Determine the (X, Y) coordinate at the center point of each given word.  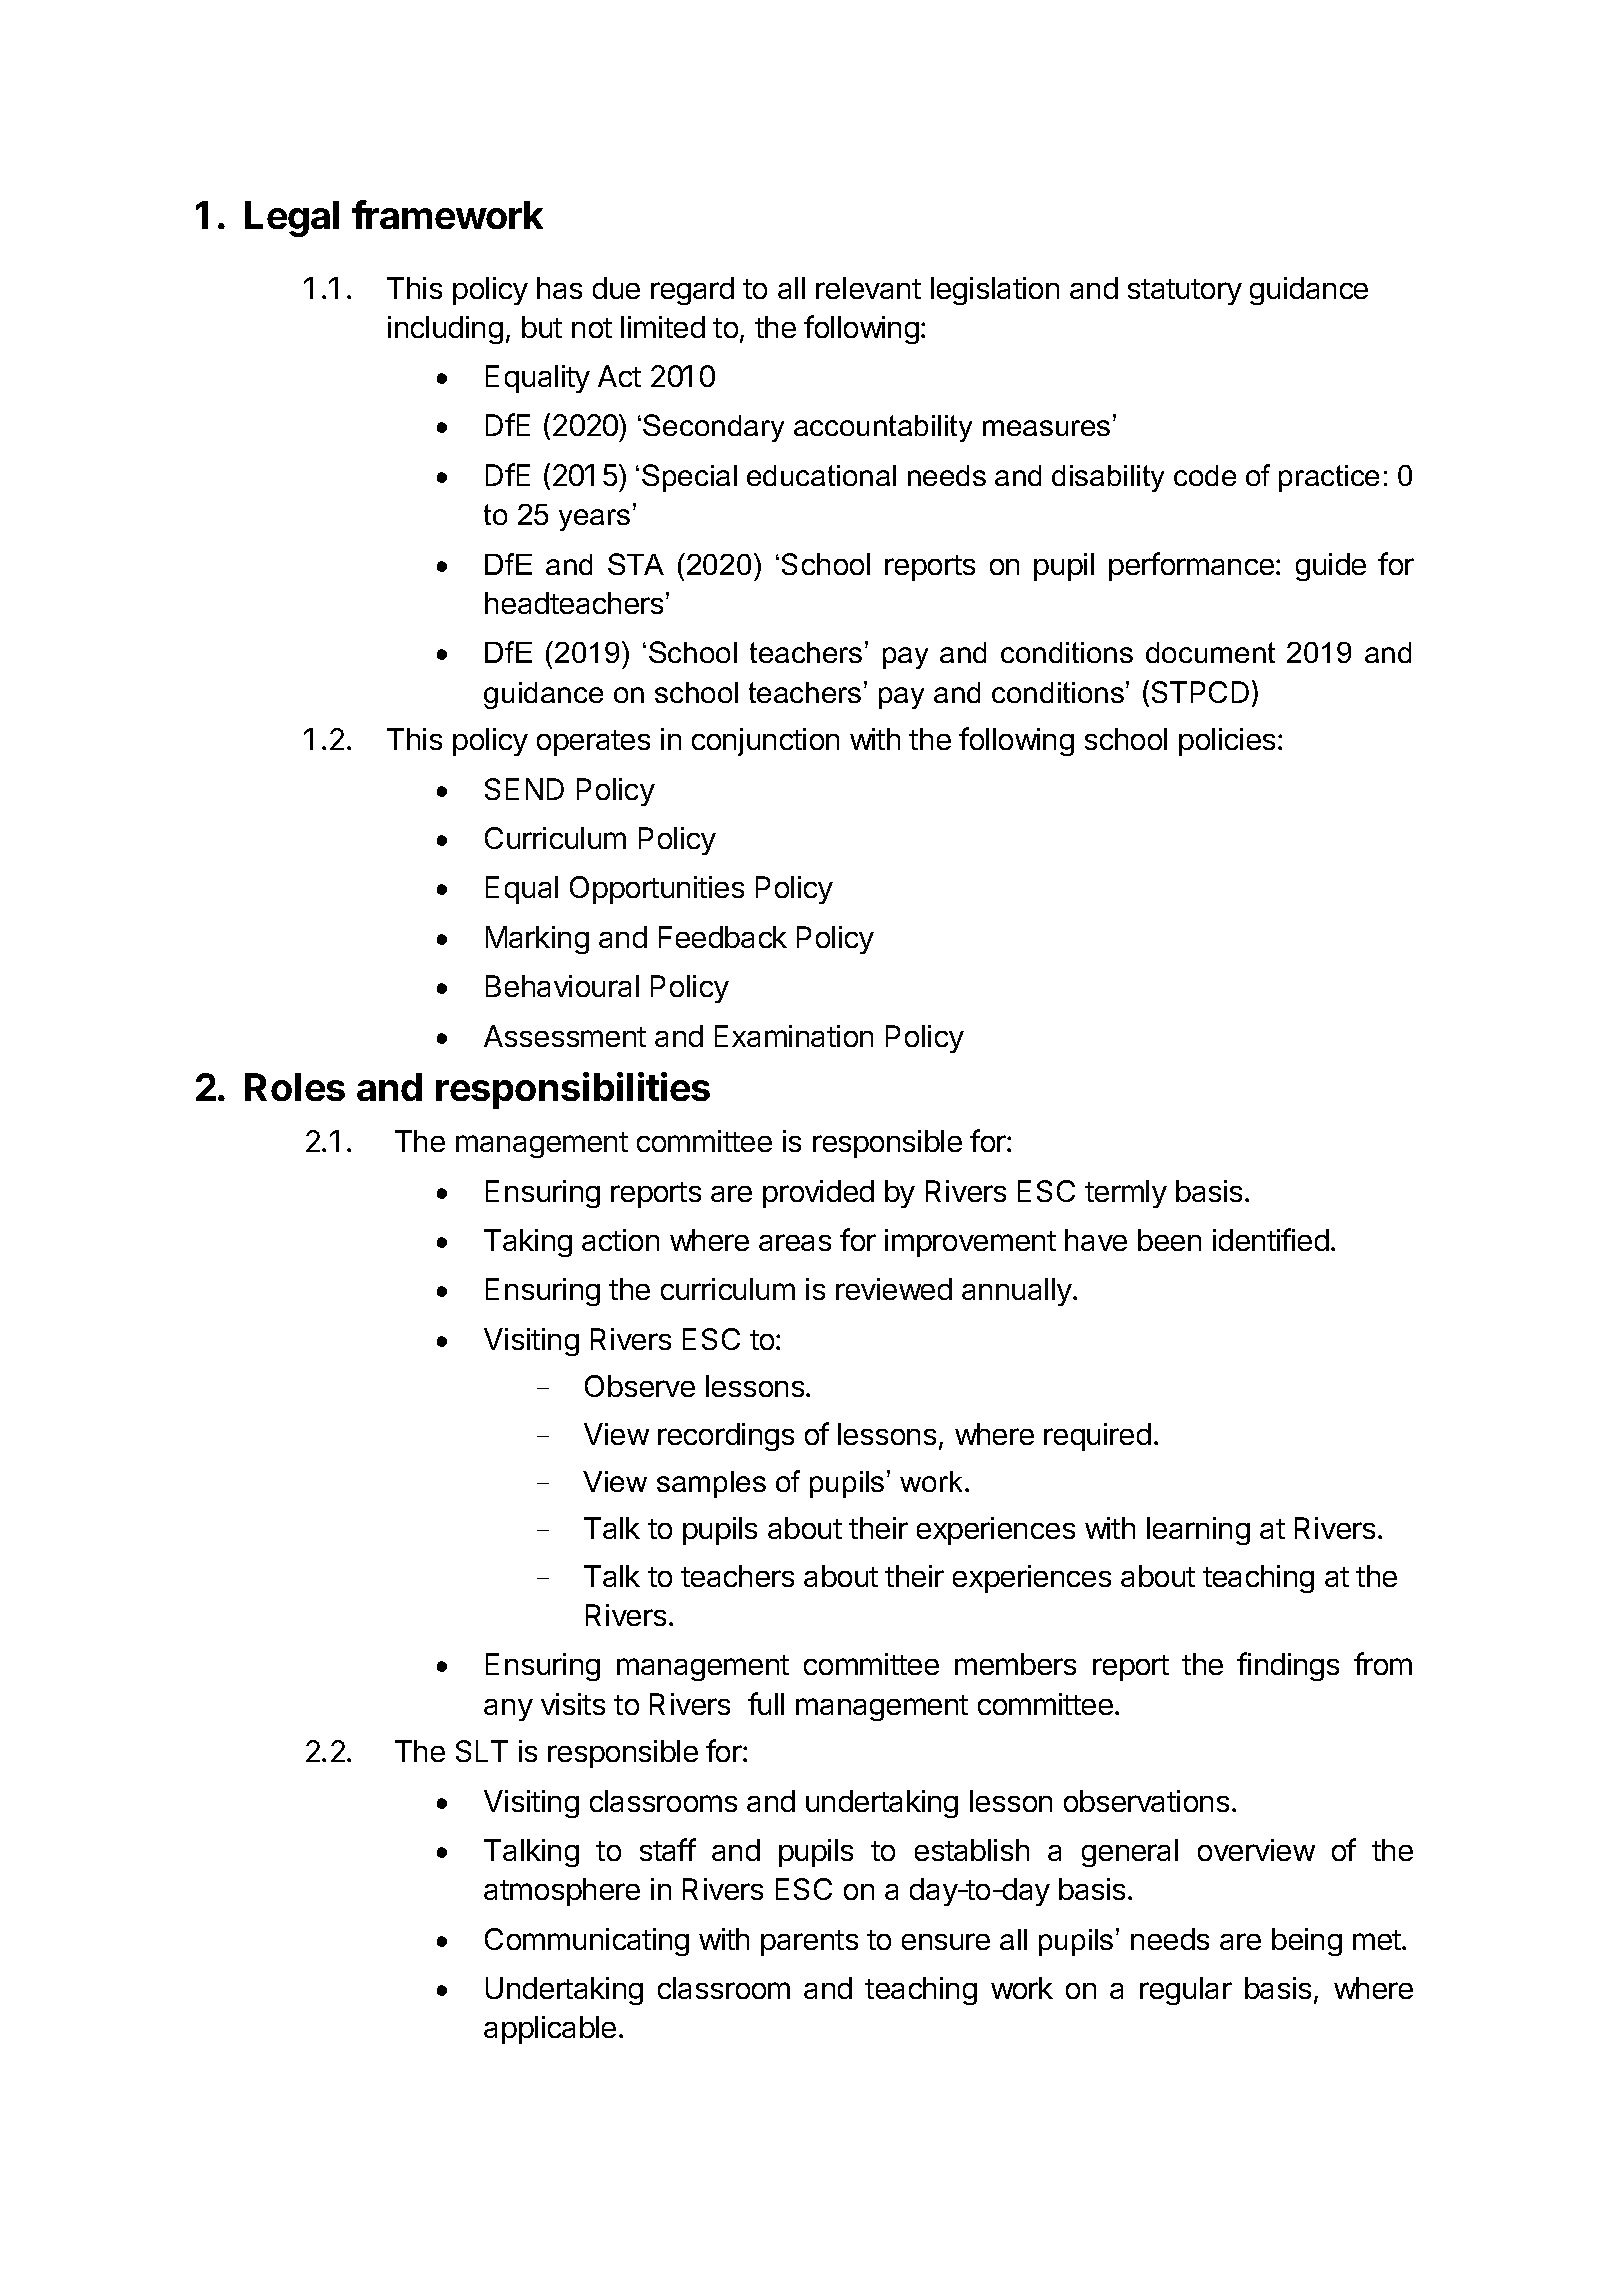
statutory (1185, 292)
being (1307, 1942)
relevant (868, 288)
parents (809, 1943)
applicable (550, 2030)
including (445, 330)
